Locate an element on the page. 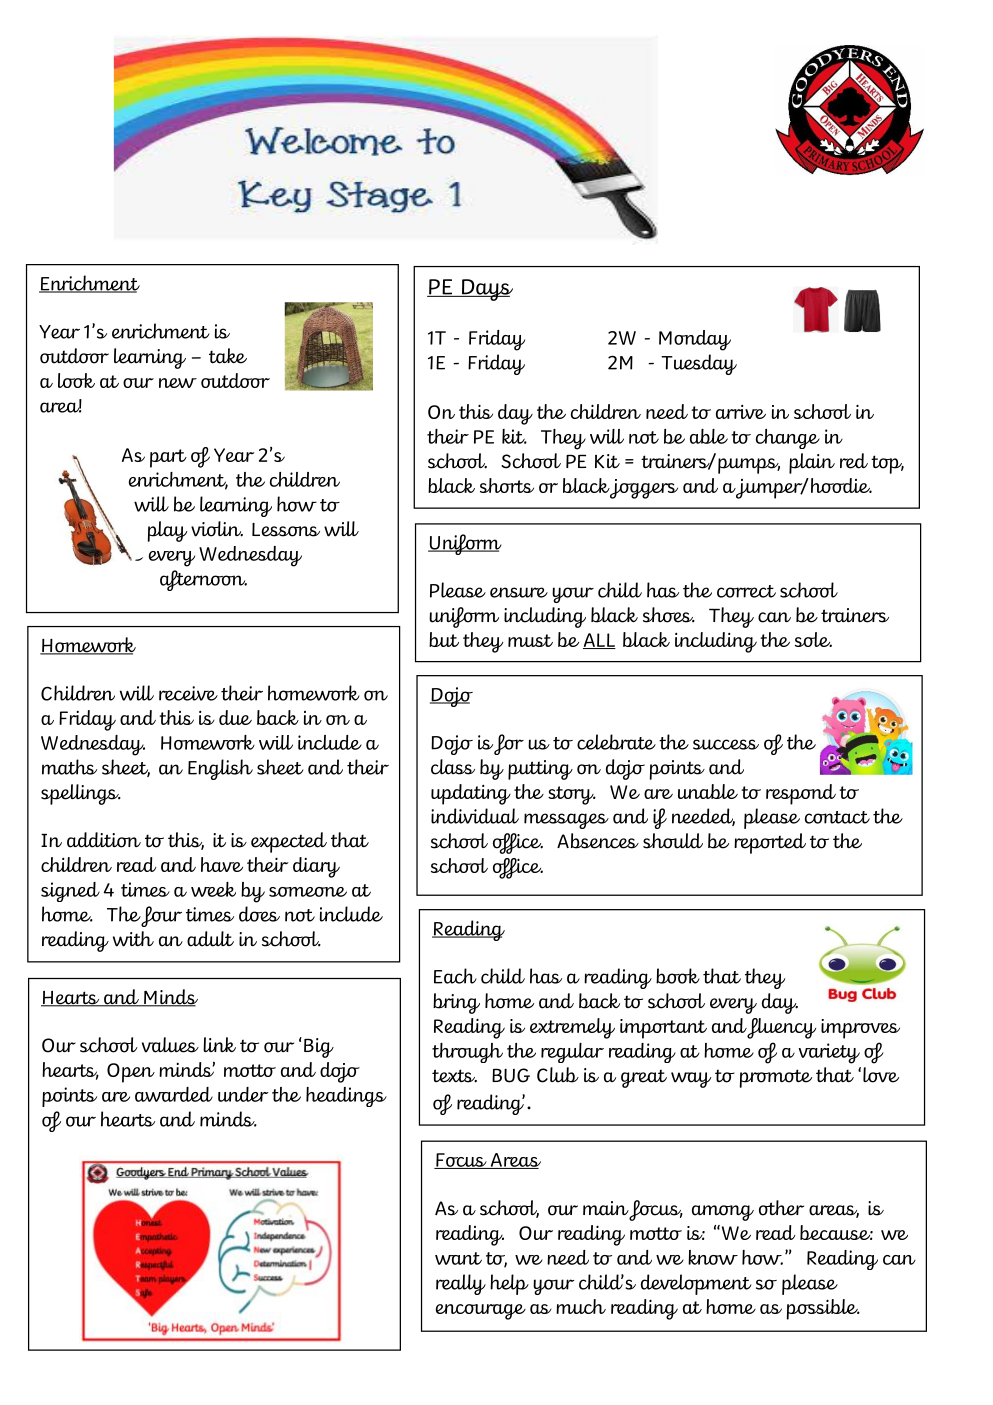 The height and width of the document is (1405, 993). updating is located at coordinates (471, 794).
